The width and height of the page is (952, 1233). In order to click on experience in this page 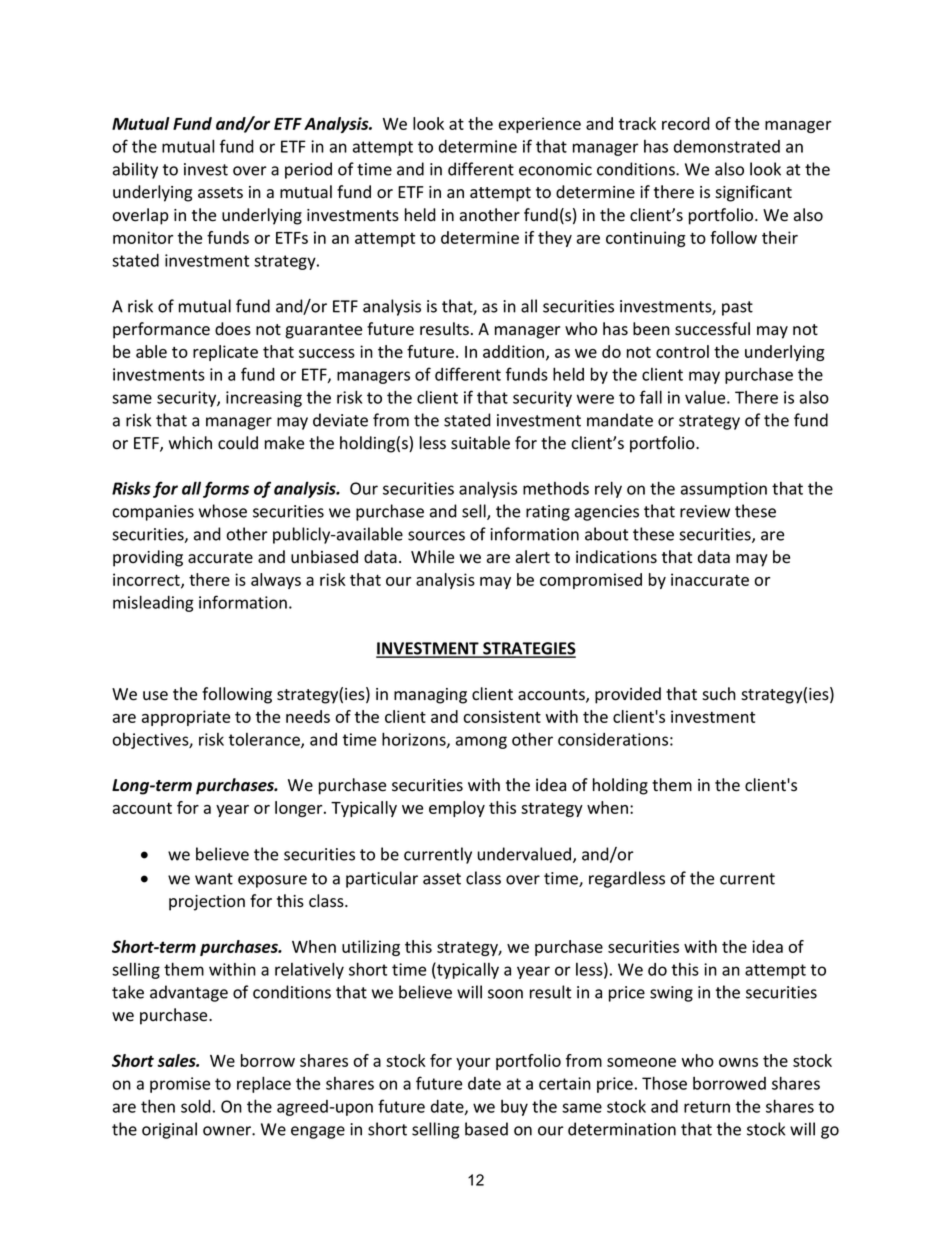, I will do `click(540, 125)`.
